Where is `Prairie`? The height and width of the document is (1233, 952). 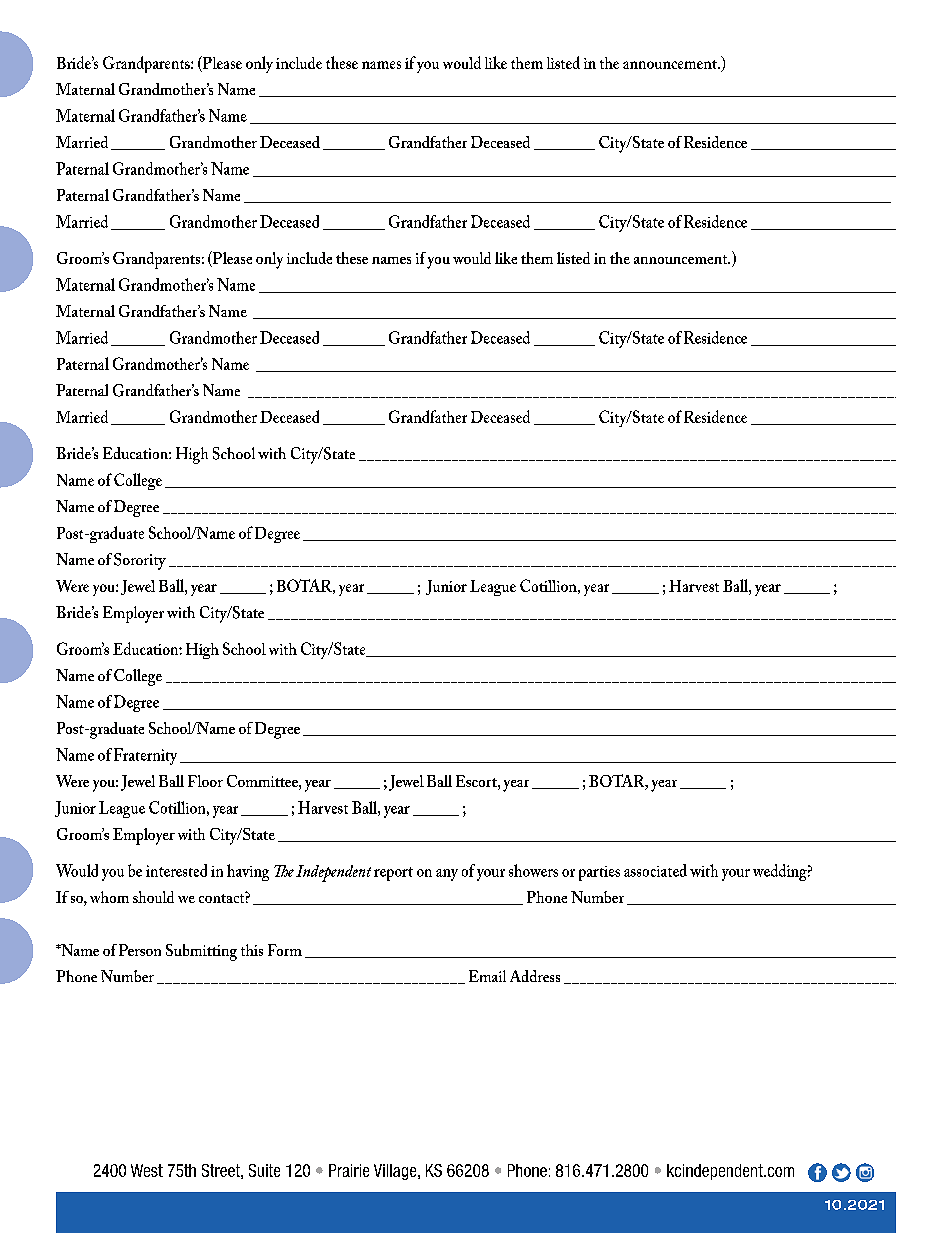 Prairie is located at coordinates (349, 1170).
